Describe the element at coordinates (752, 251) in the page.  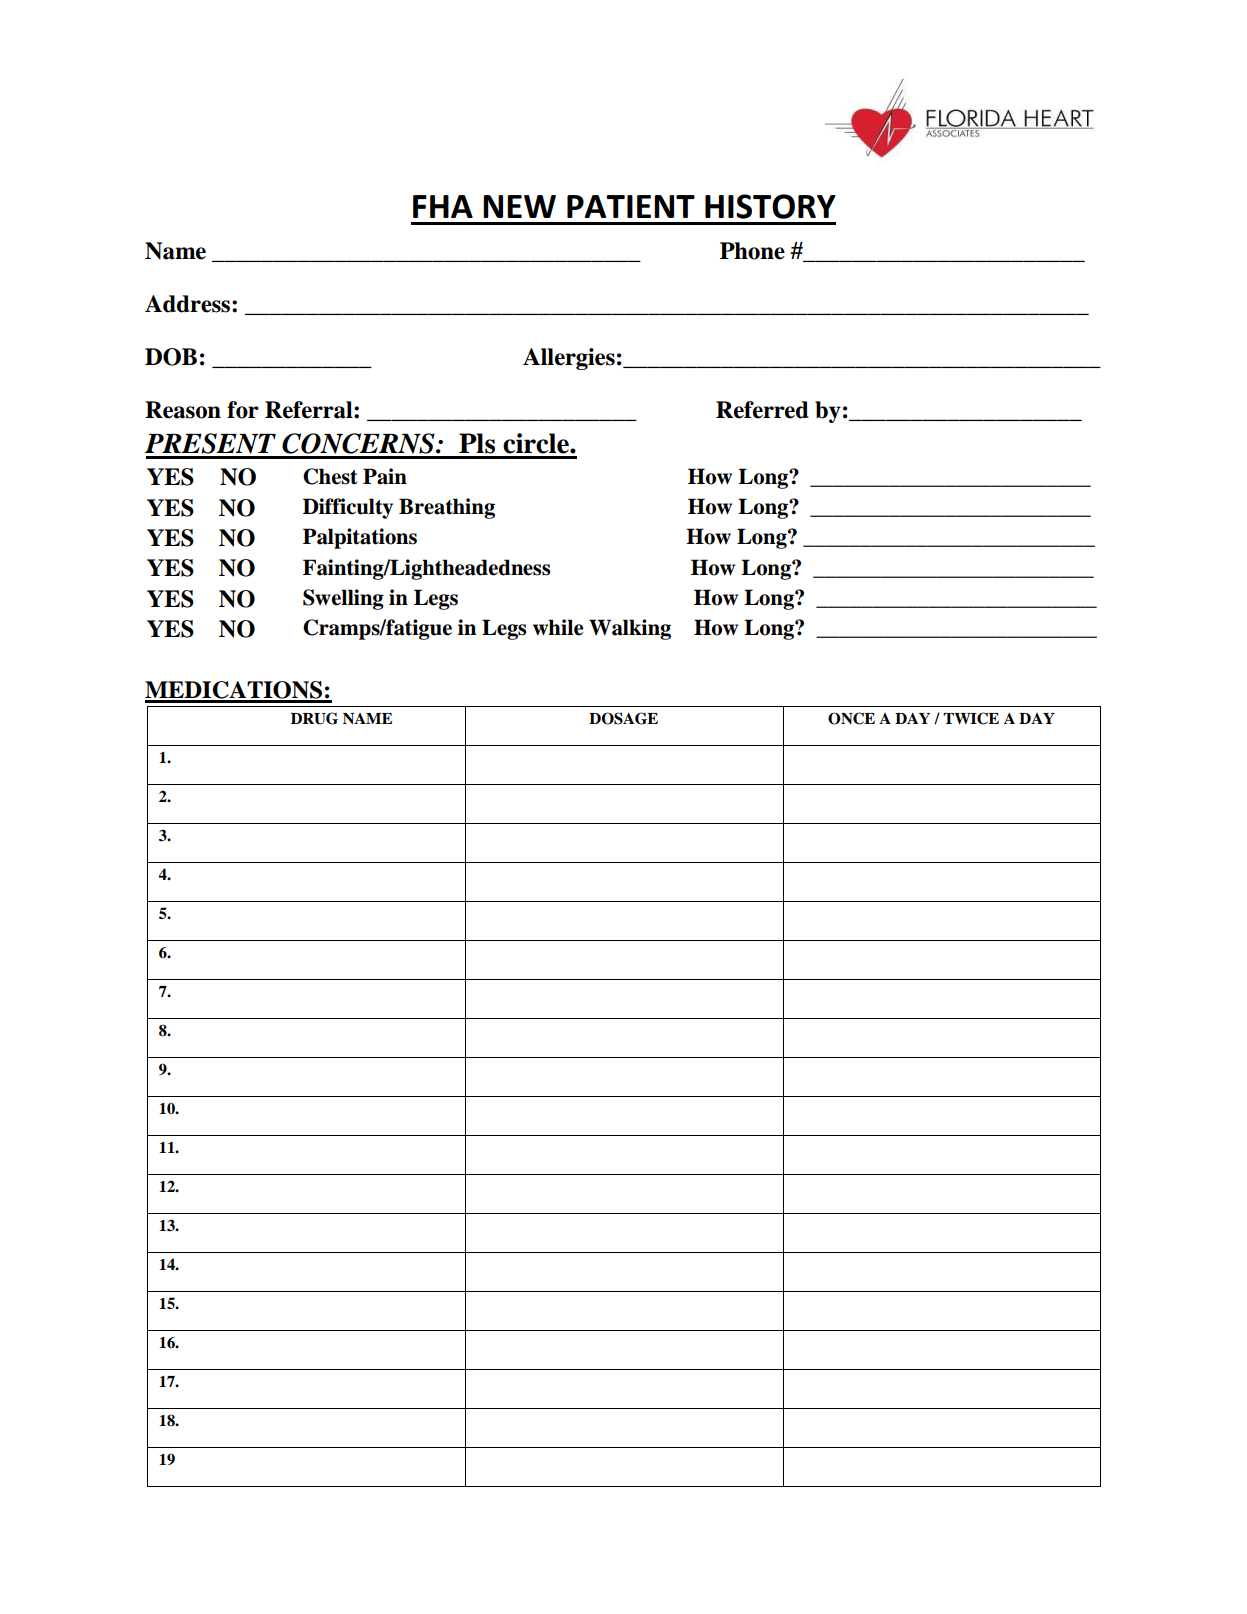
I see `Phone` at that location.
